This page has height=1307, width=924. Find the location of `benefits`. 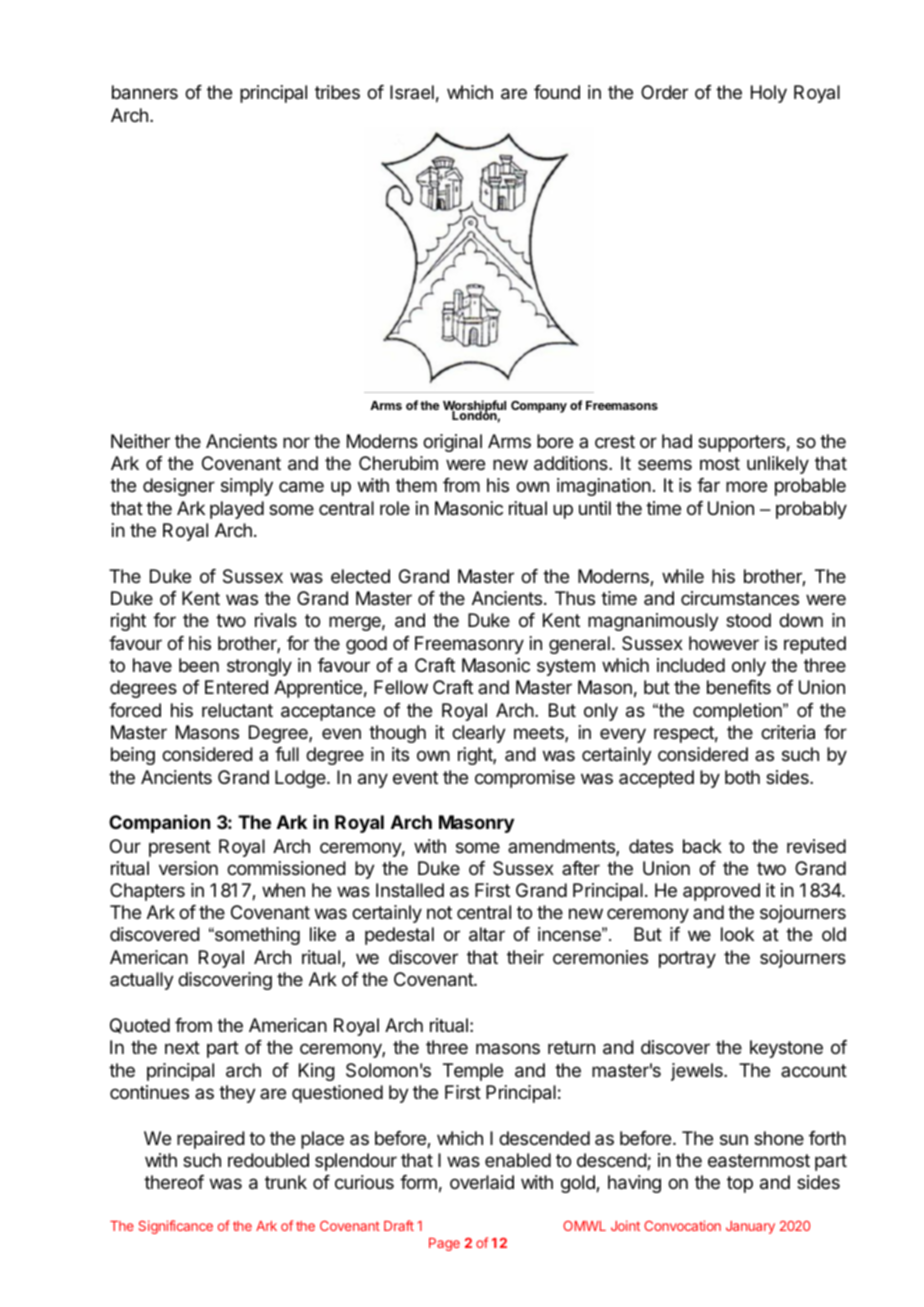

benefits is located at coordinates (739, 687).
